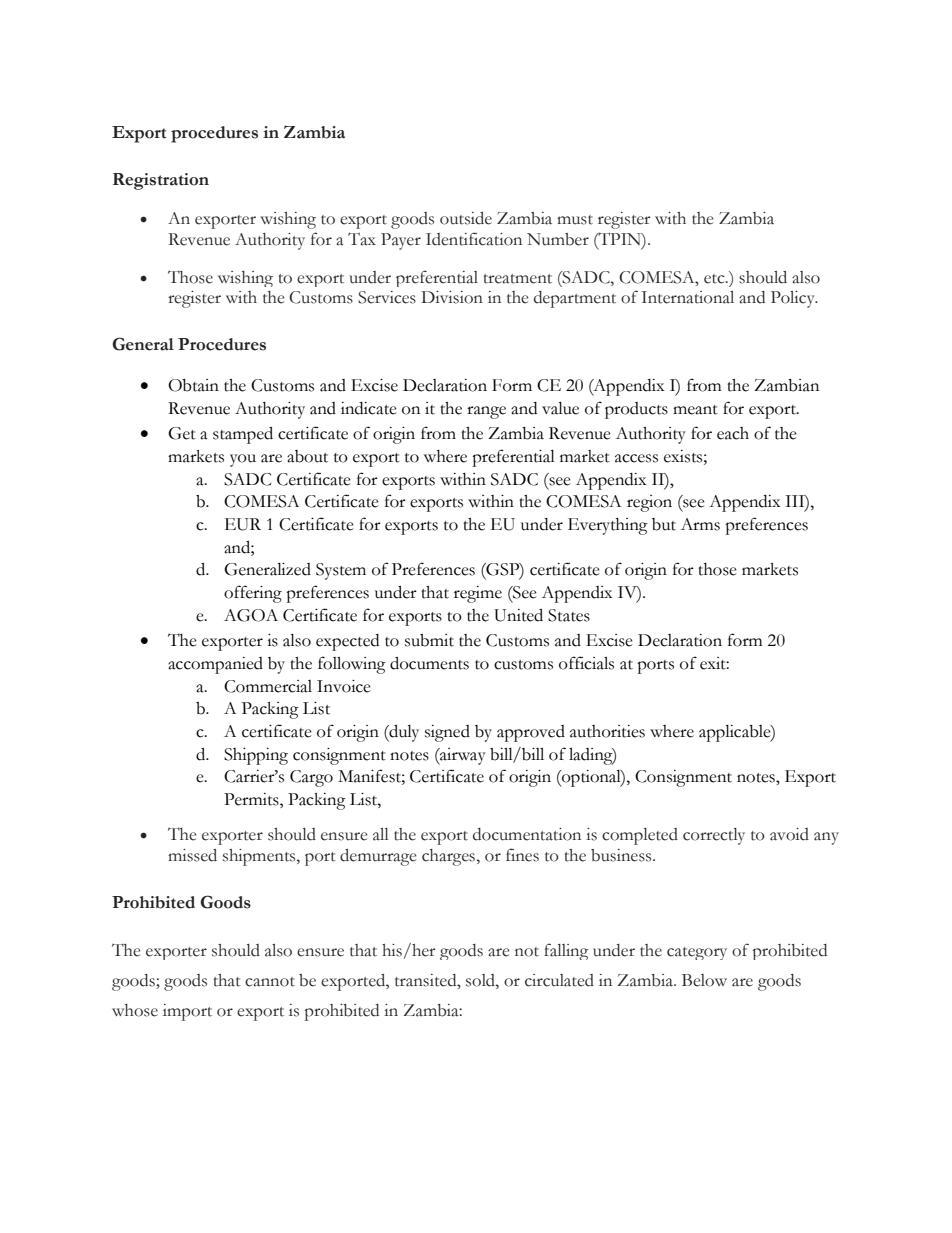  I want to click on you, so click(243, 460).
